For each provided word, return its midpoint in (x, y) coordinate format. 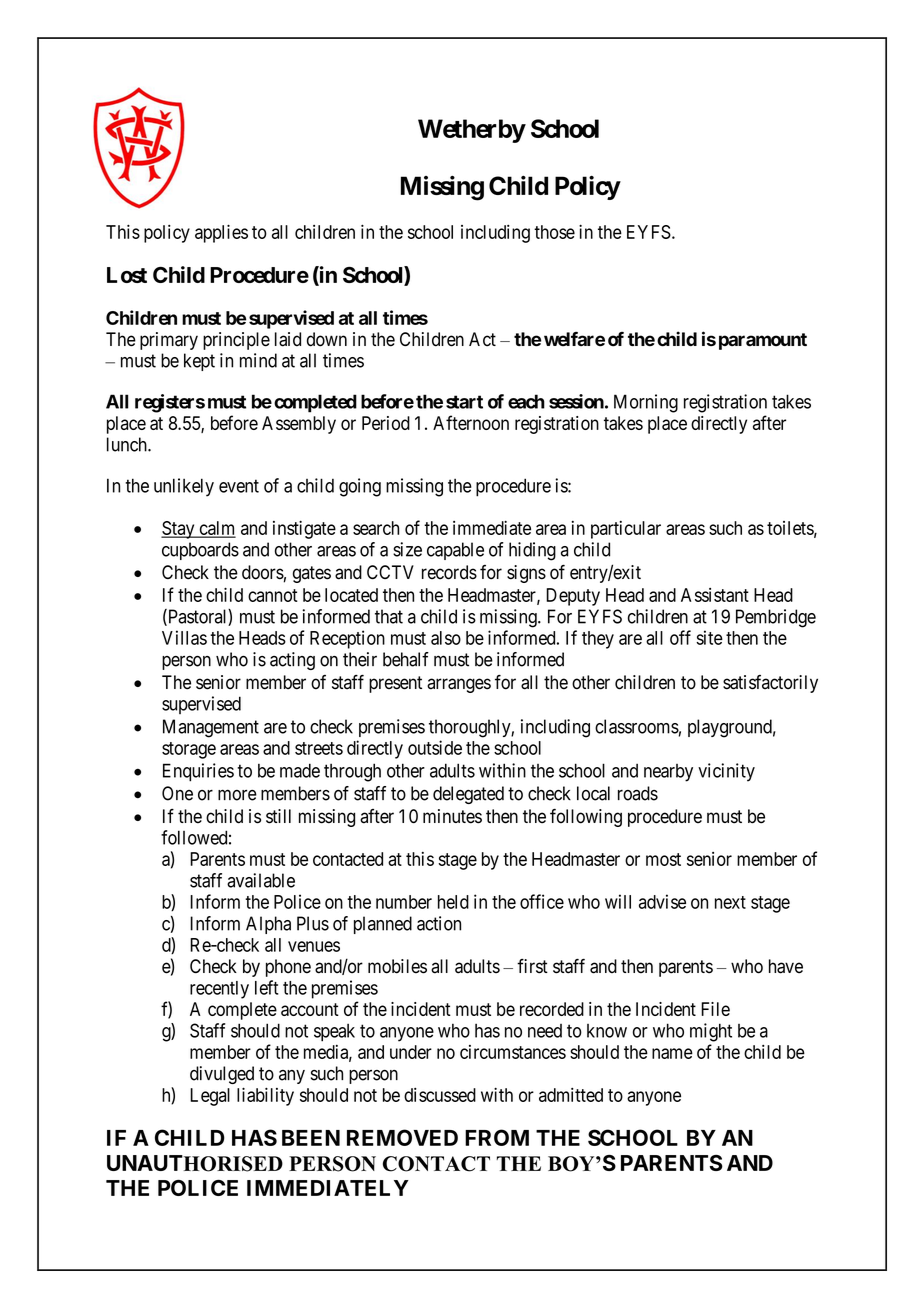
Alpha (268, 925)
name (672, 1053)
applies (221, 233)
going (360, 487)
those (554, 232)
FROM (497, 1137)
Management (211, 728)
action (439, 923)
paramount (763, 341)
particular (626, 530)
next (730, 902)
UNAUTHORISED (195, 1163)
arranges (459, 685)
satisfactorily (770, 684)
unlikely (184, 487)
